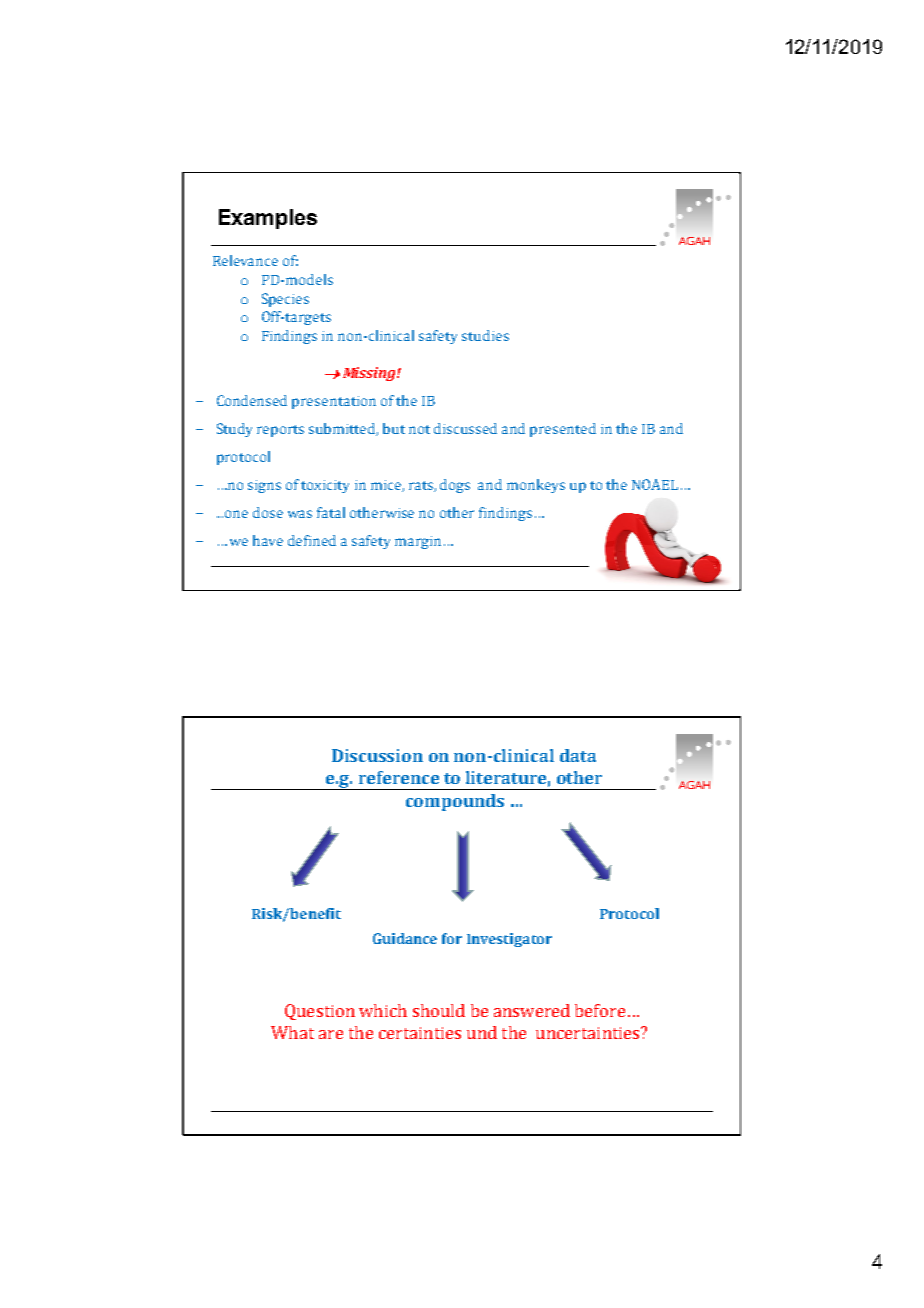 Image resolution: width=924 pixels, height=1308 pixels. I want to click on presented, so click(563, 430).
